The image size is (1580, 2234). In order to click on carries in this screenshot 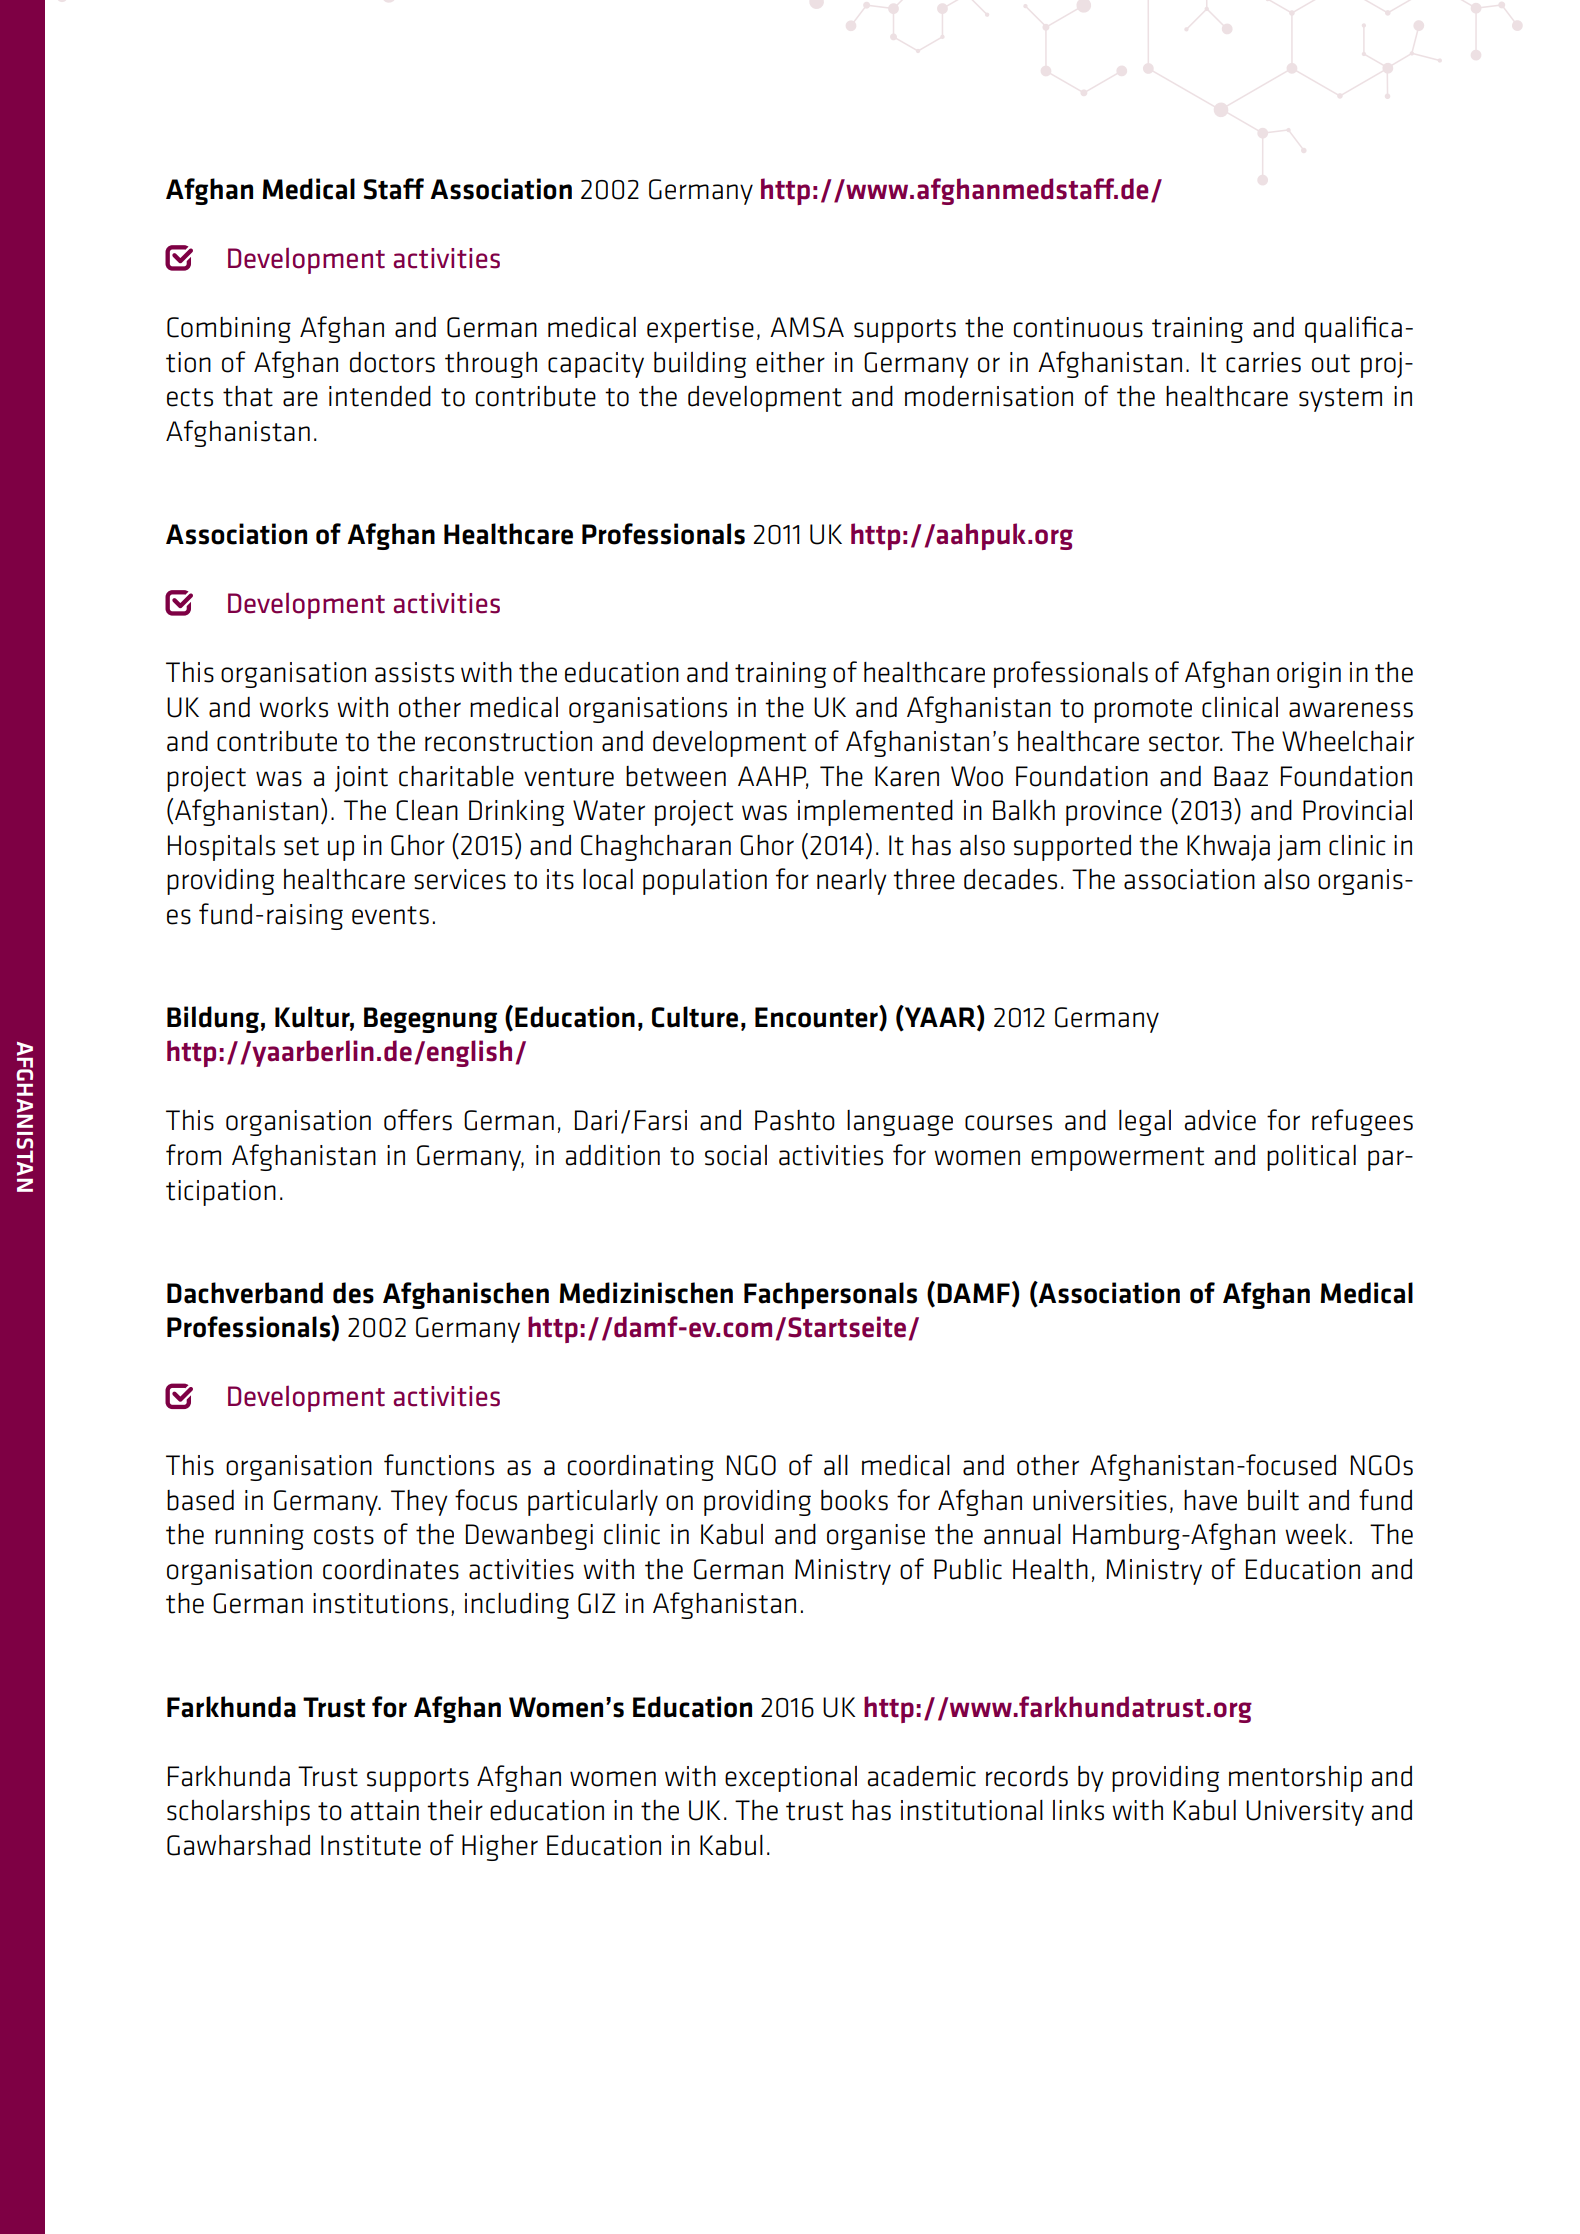, I will do `click(1263, 362)`.
